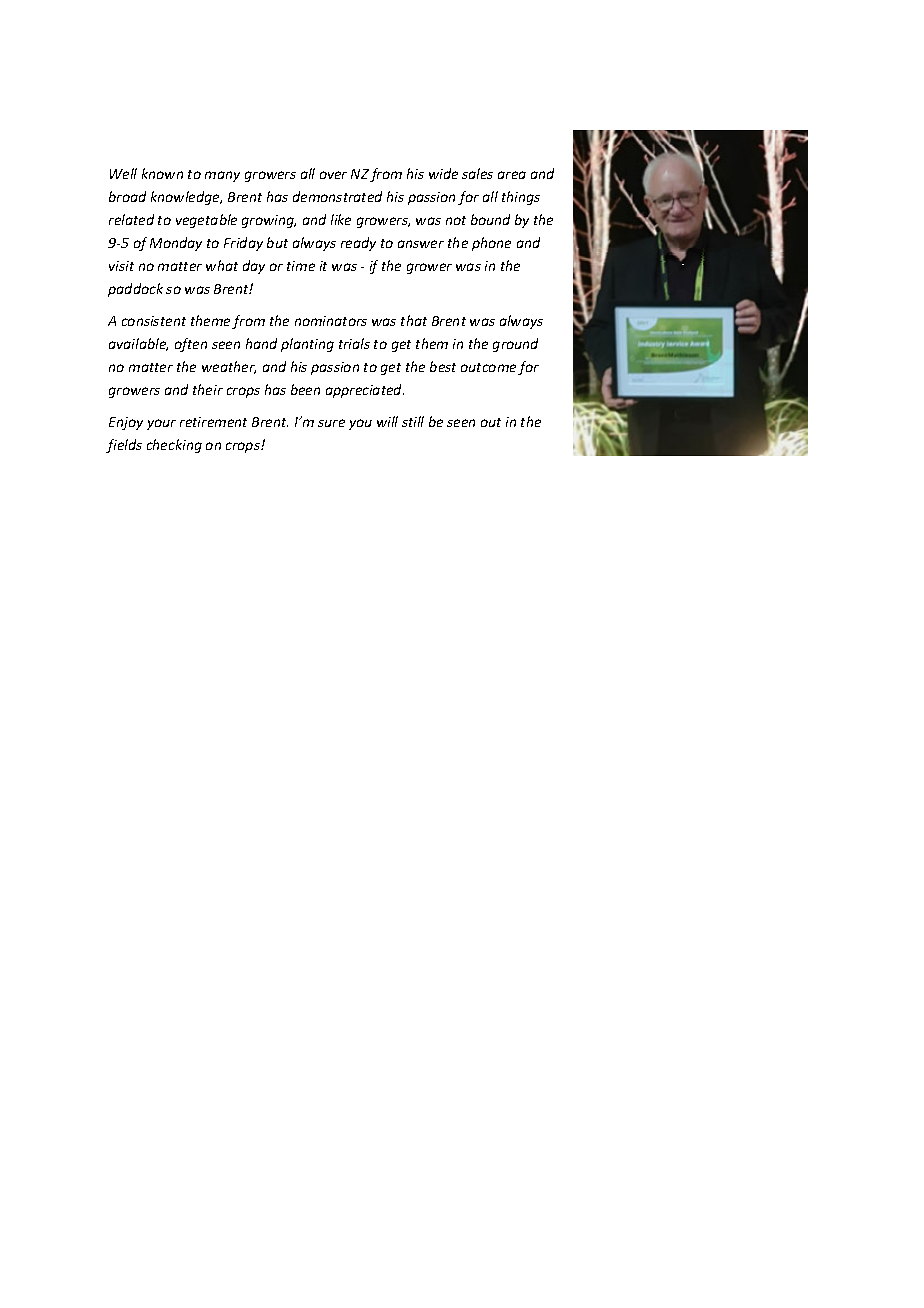 This screenshot has width=924, height=1308. Describe the element at coordinates (331, 423) in the screenshot. I see `sure` at that location.
